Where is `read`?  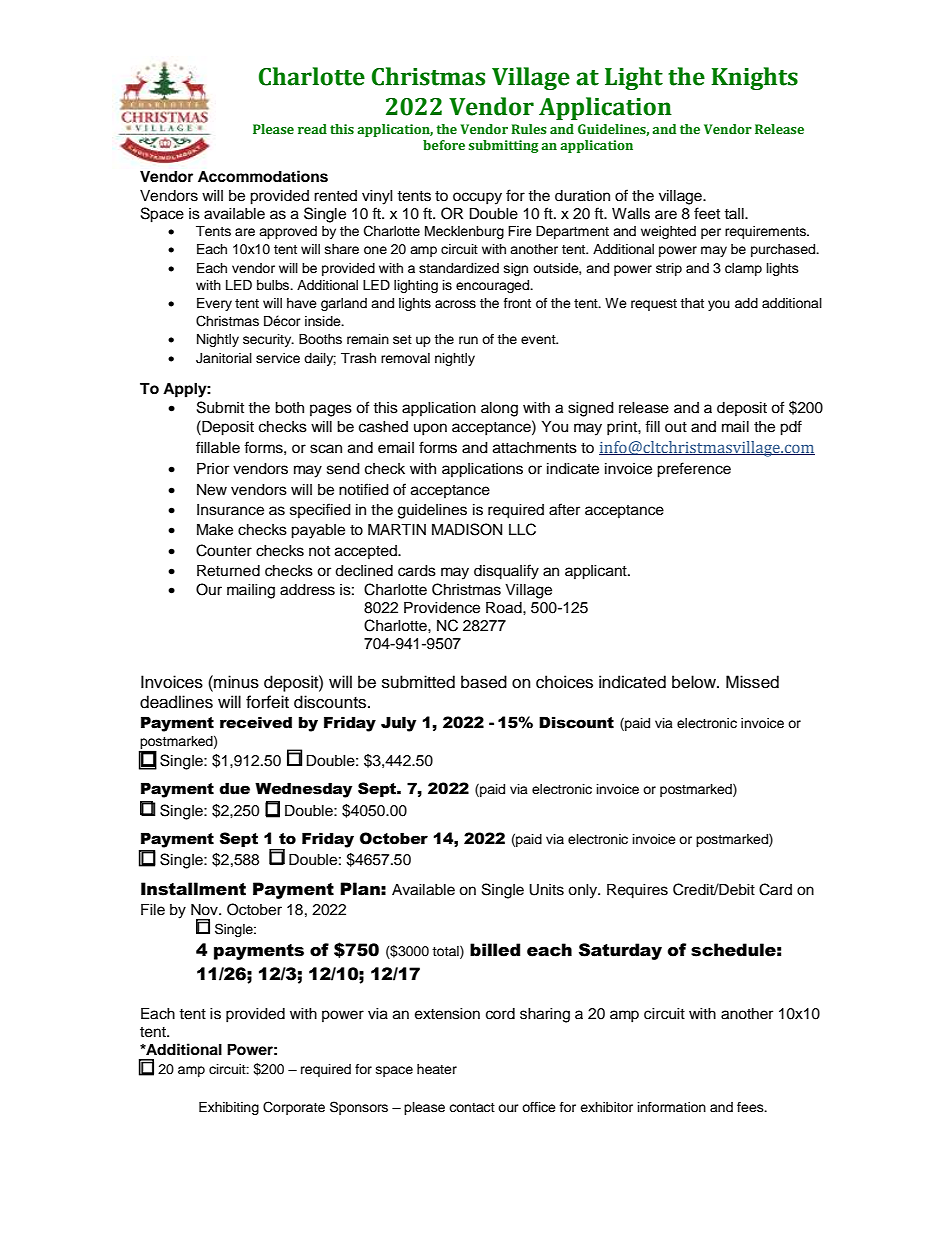
read is located at coordinates (312, 129).
